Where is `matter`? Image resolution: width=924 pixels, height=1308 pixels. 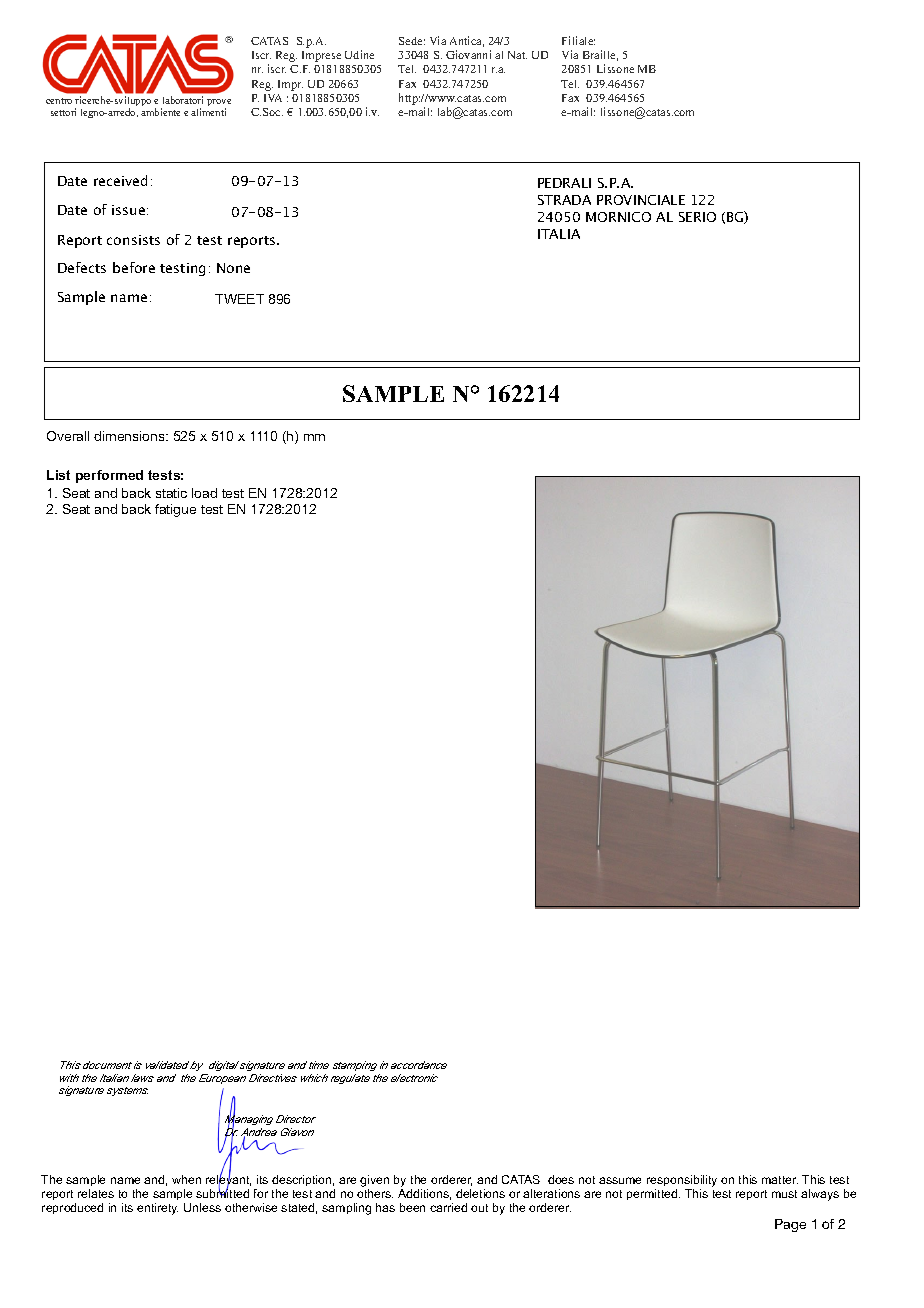 matter is located at coordinates (780, 1180).
